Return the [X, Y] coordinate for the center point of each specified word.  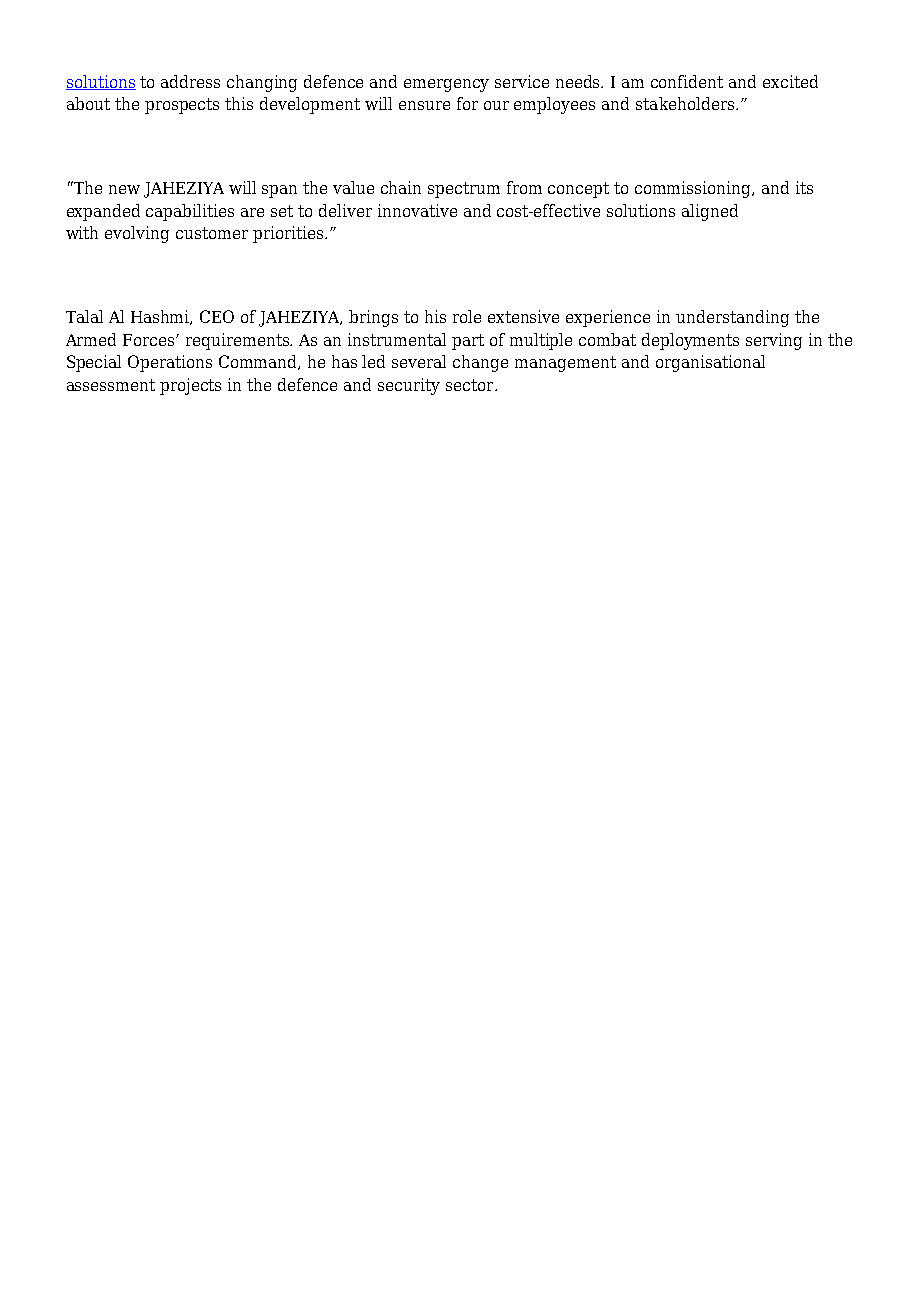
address [190, 81]
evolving [137, 234]
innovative [417, 210]
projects [190, 386]
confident [687, 81]
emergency [446, 85]
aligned [710, 212]
